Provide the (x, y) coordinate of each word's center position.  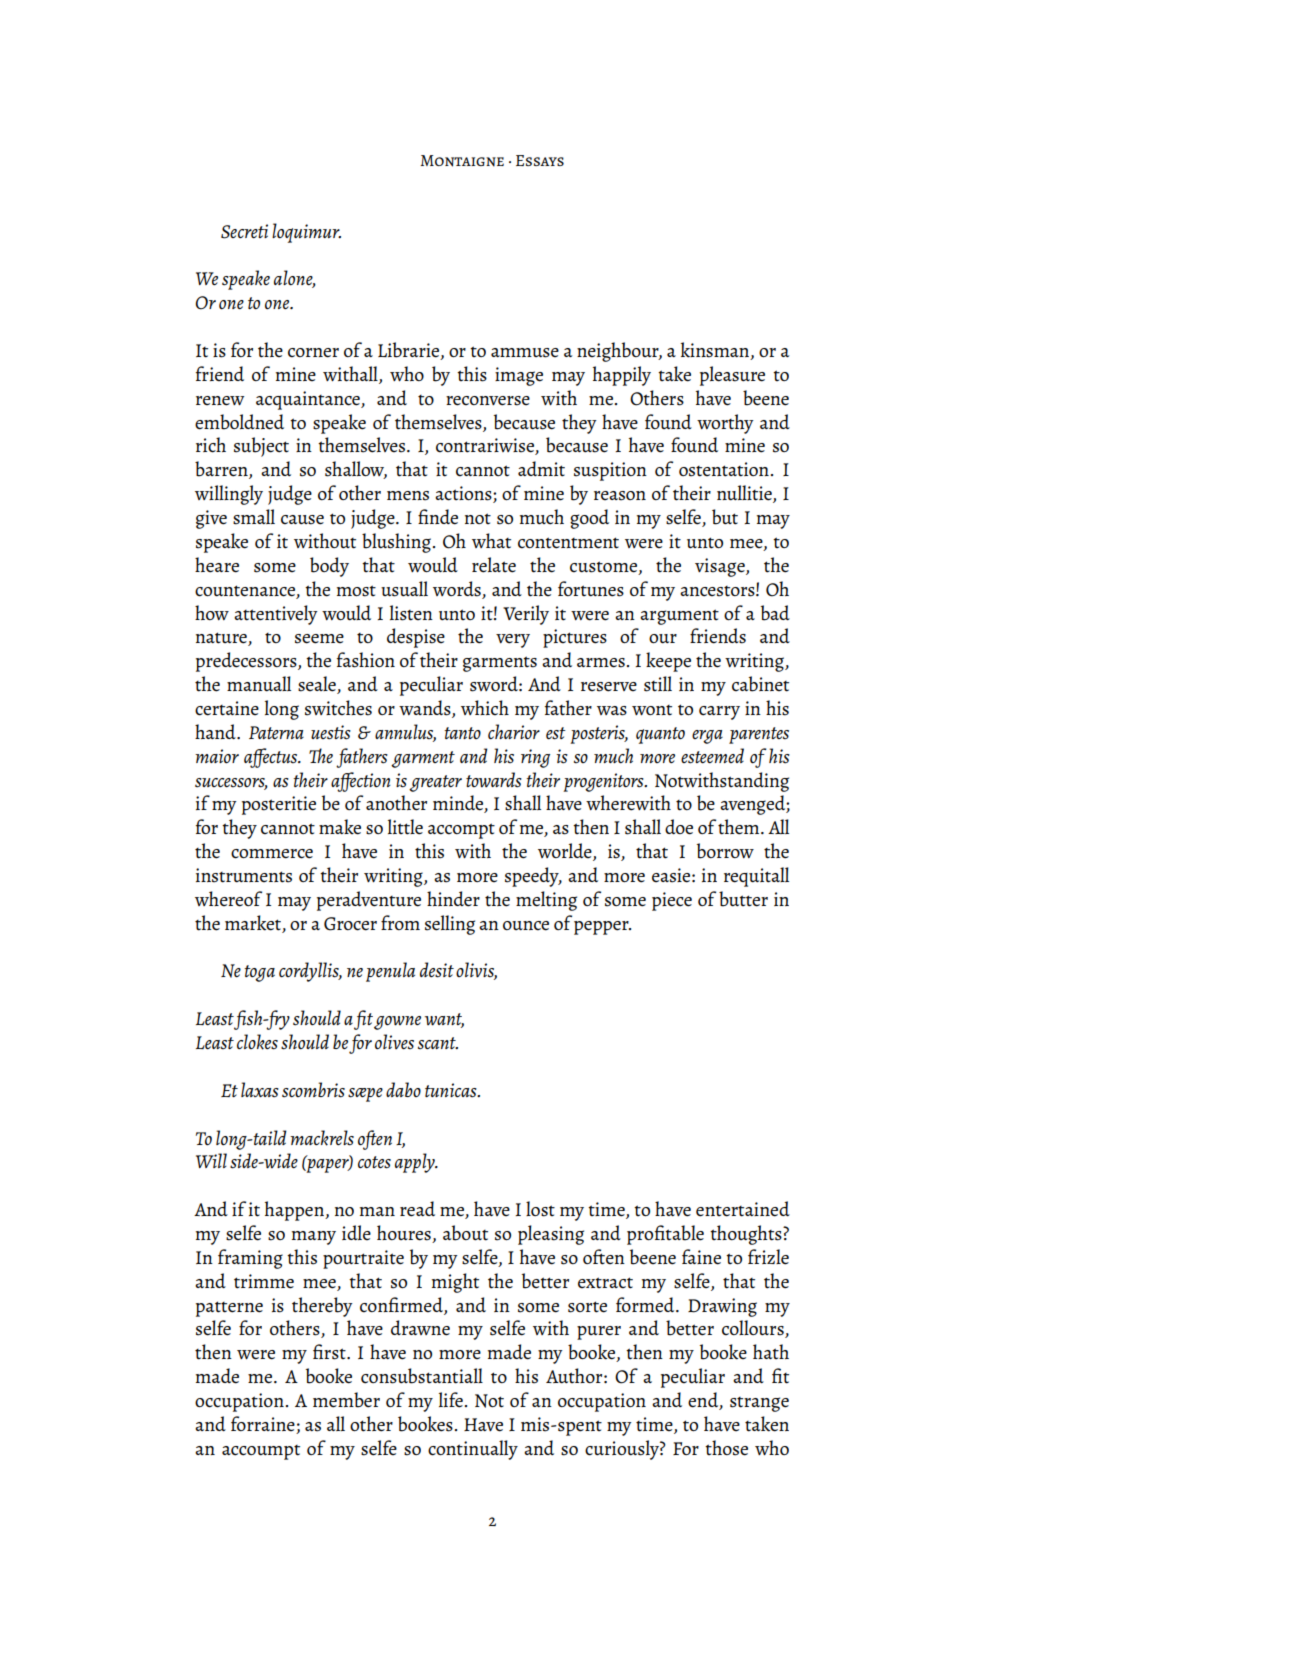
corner (313, 353)
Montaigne (462, 161)
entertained (743, 1209)
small (254, 517)
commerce (272, 854)
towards (494, 780)
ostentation (725, 469)
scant (438, 1043)
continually (473, 1450)
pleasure (732, 376)
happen (295, 1211)
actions (464, 494)
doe (679, 827)
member (346, 1400)
